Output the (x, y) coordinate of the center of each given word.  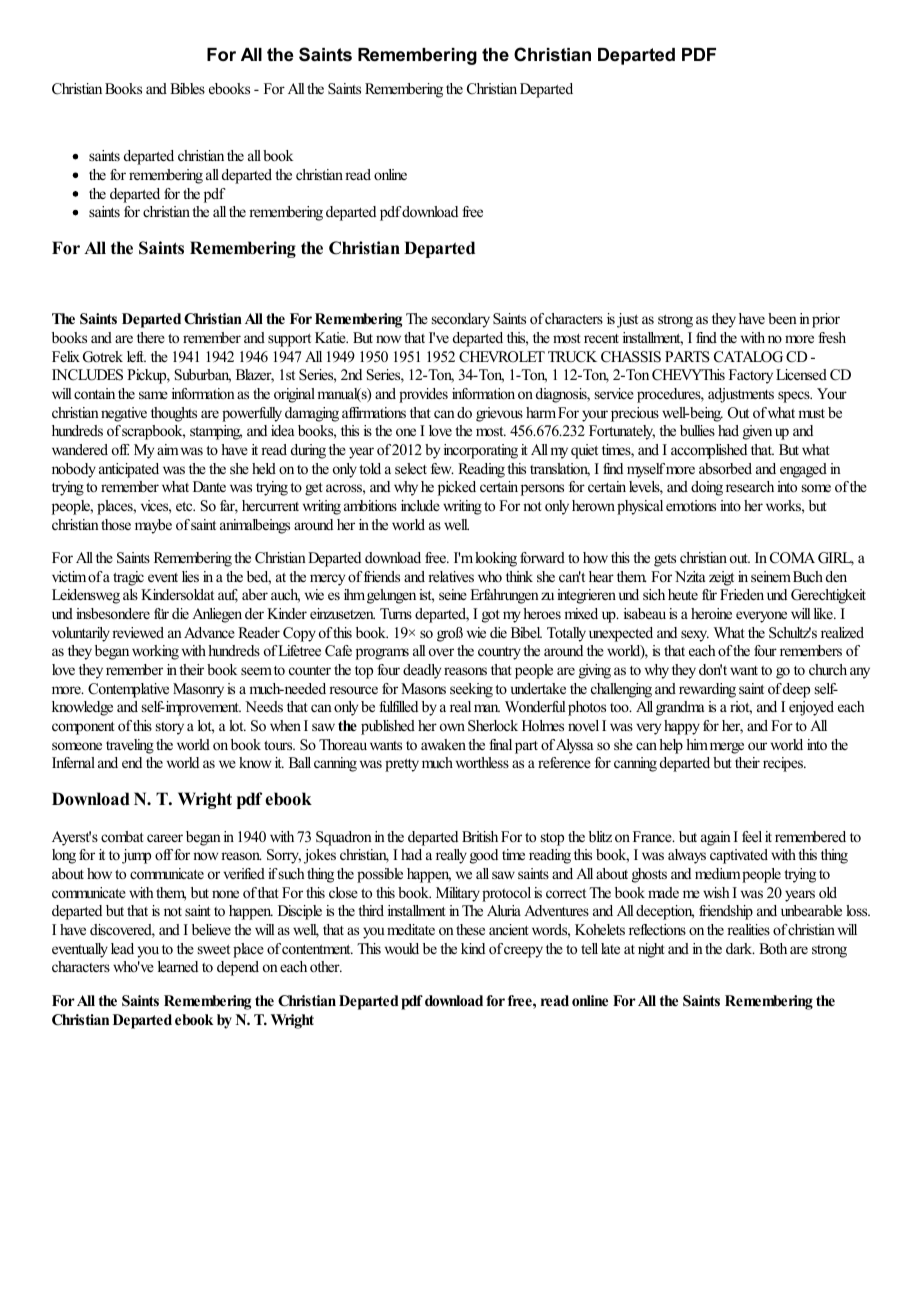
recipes (784, 764)
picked (457, 488)
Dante (209, 486)
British (480, 836)
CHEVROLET (502, 357)
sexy (695, 636)
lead (122, 948)
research (750, 486)
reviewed (138, 632)
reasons (465, 671)
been (782, 318)
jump (136, 856)
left (136, 356)
